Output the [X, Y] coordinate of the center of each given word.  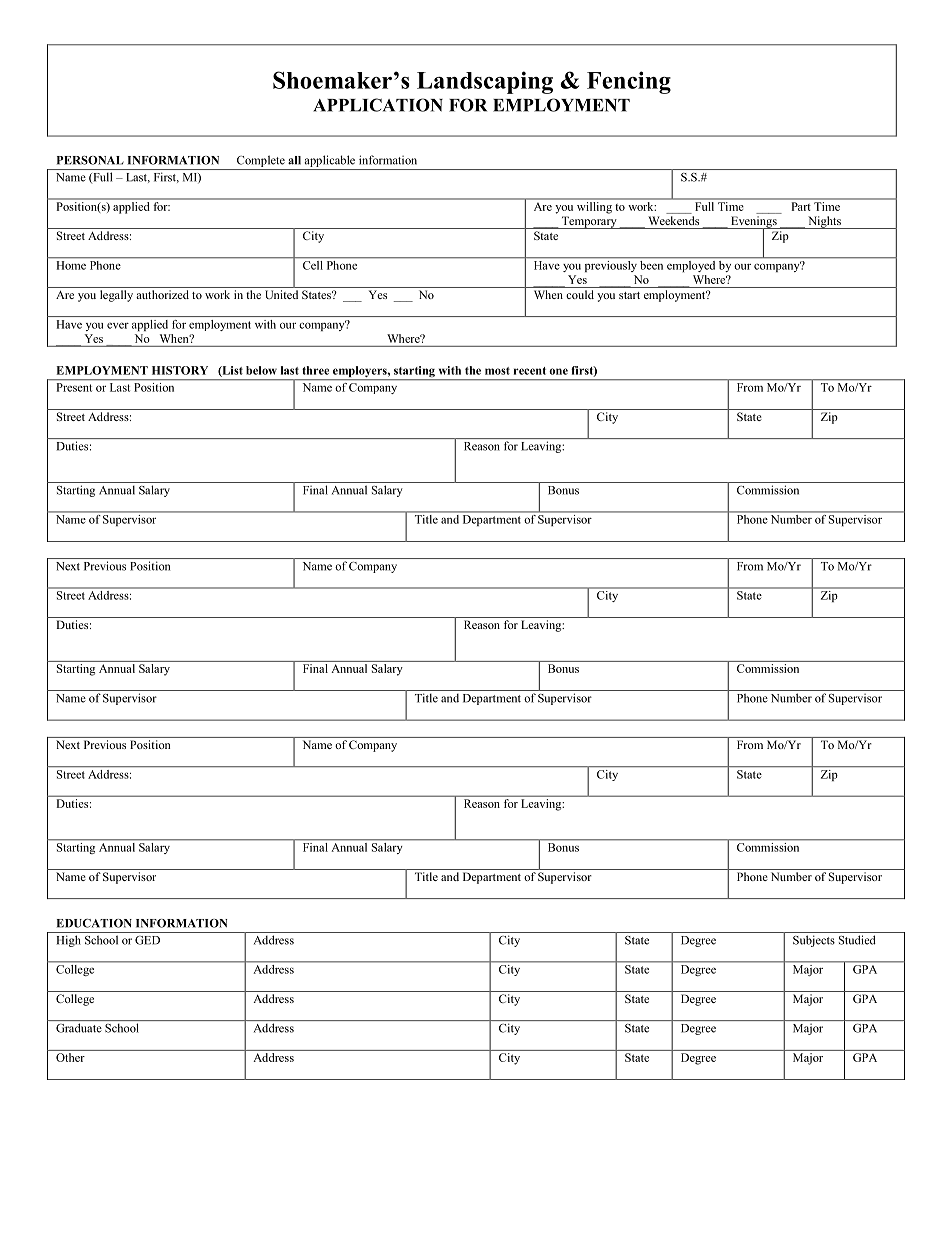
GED [147, 940]
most [497, 371]
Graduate [79, 1028]
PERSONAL [90, 160]
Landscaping [485, 82]
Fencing [629, 82]
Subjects [814, 941]
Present [74, 387]
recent [530, 371]
